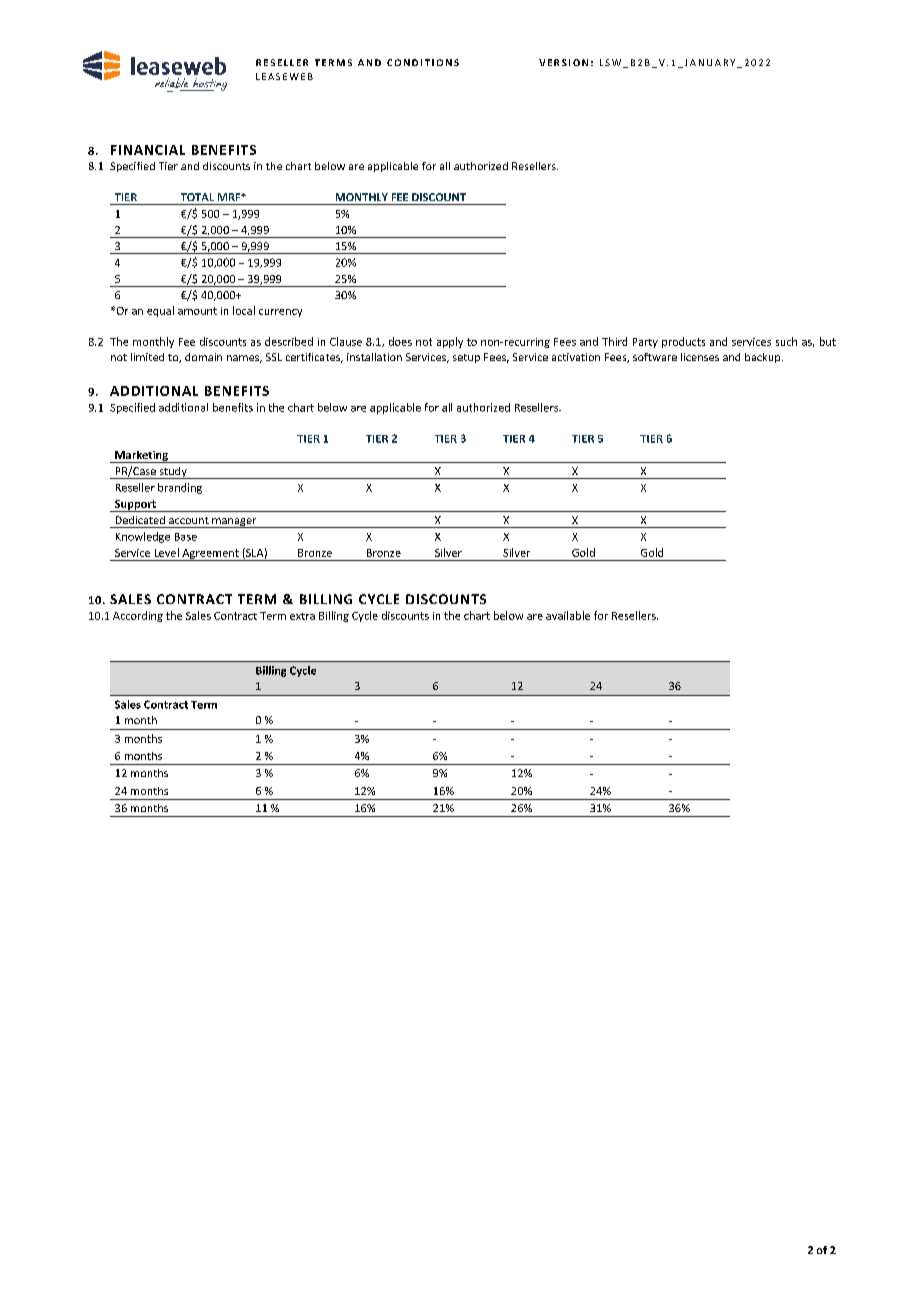 The height and width of the document is (1309, 924). What do you see at coordinates (450, 342) in the document?
I see `apply` at bounding box center [450, 342].
